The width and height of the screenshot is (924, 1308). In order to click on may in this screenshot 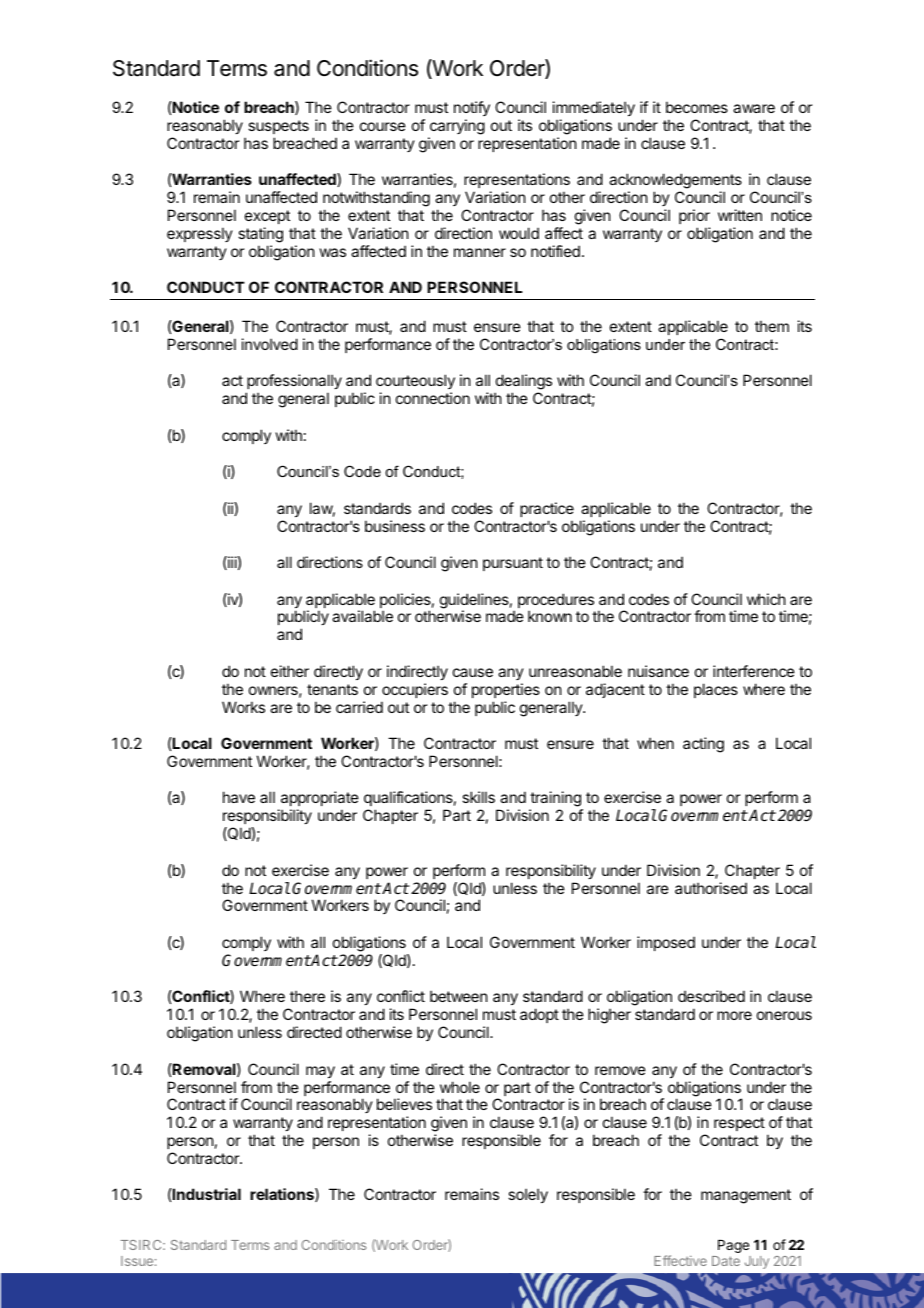, I will do `click(320, 1072)`.
